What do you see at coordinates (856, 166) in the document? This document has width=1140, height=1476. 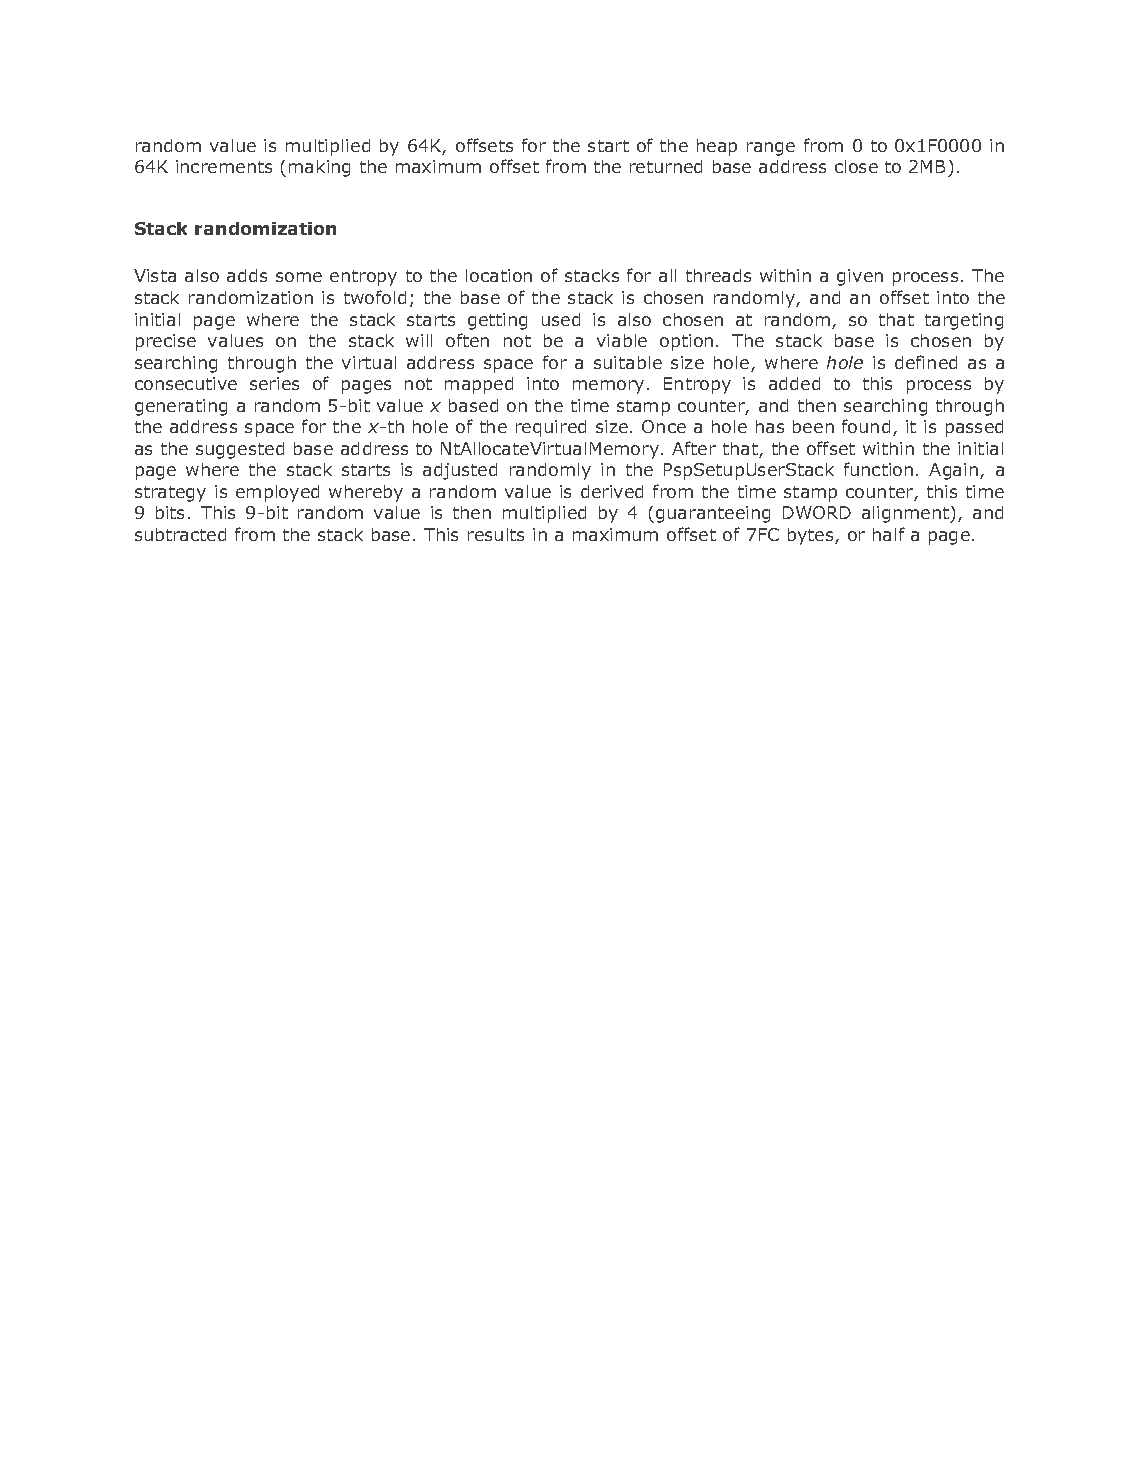 I see `close` at bounding box center [856, 166].
